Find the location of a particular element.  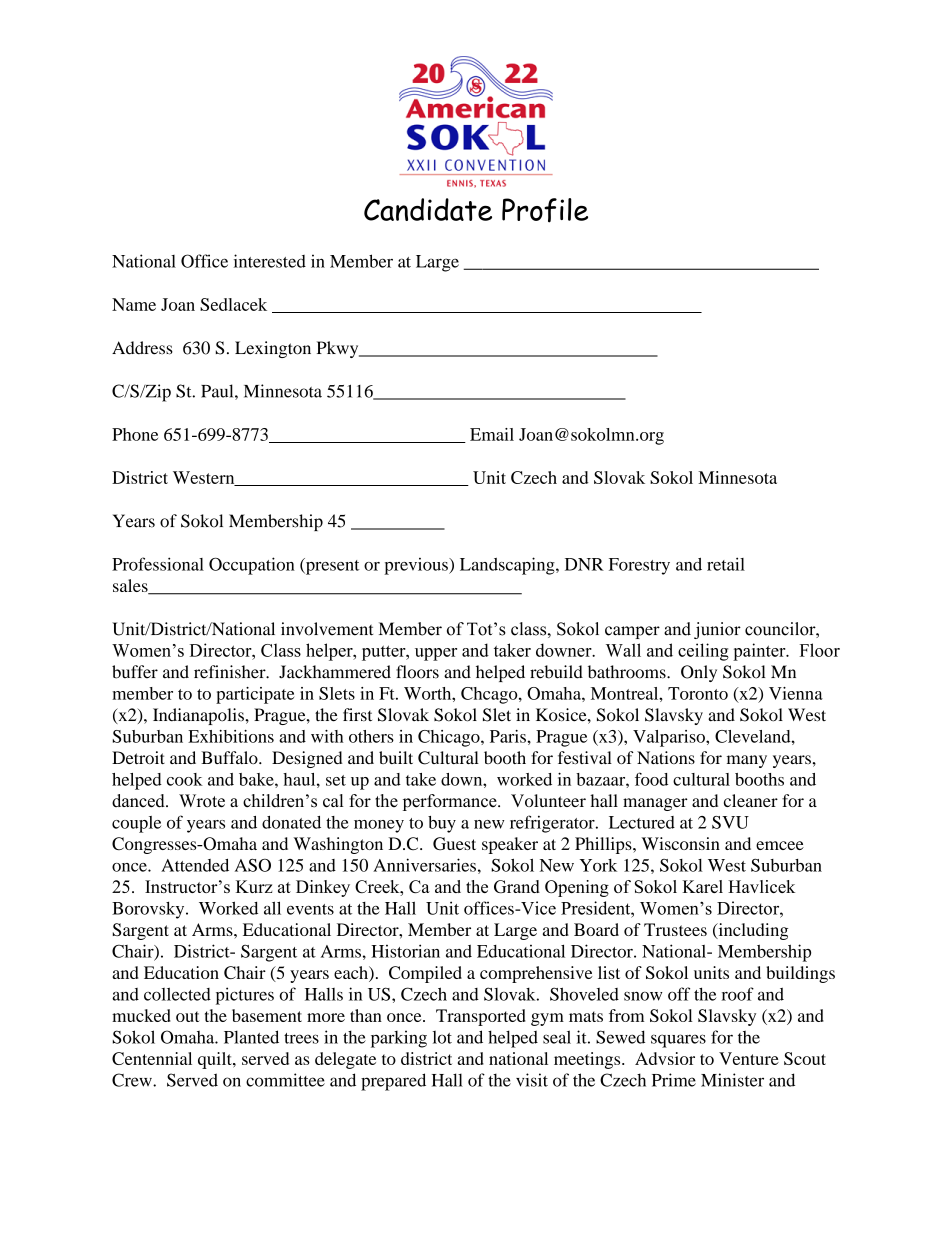

upper is located at coordinates (436, 654).
